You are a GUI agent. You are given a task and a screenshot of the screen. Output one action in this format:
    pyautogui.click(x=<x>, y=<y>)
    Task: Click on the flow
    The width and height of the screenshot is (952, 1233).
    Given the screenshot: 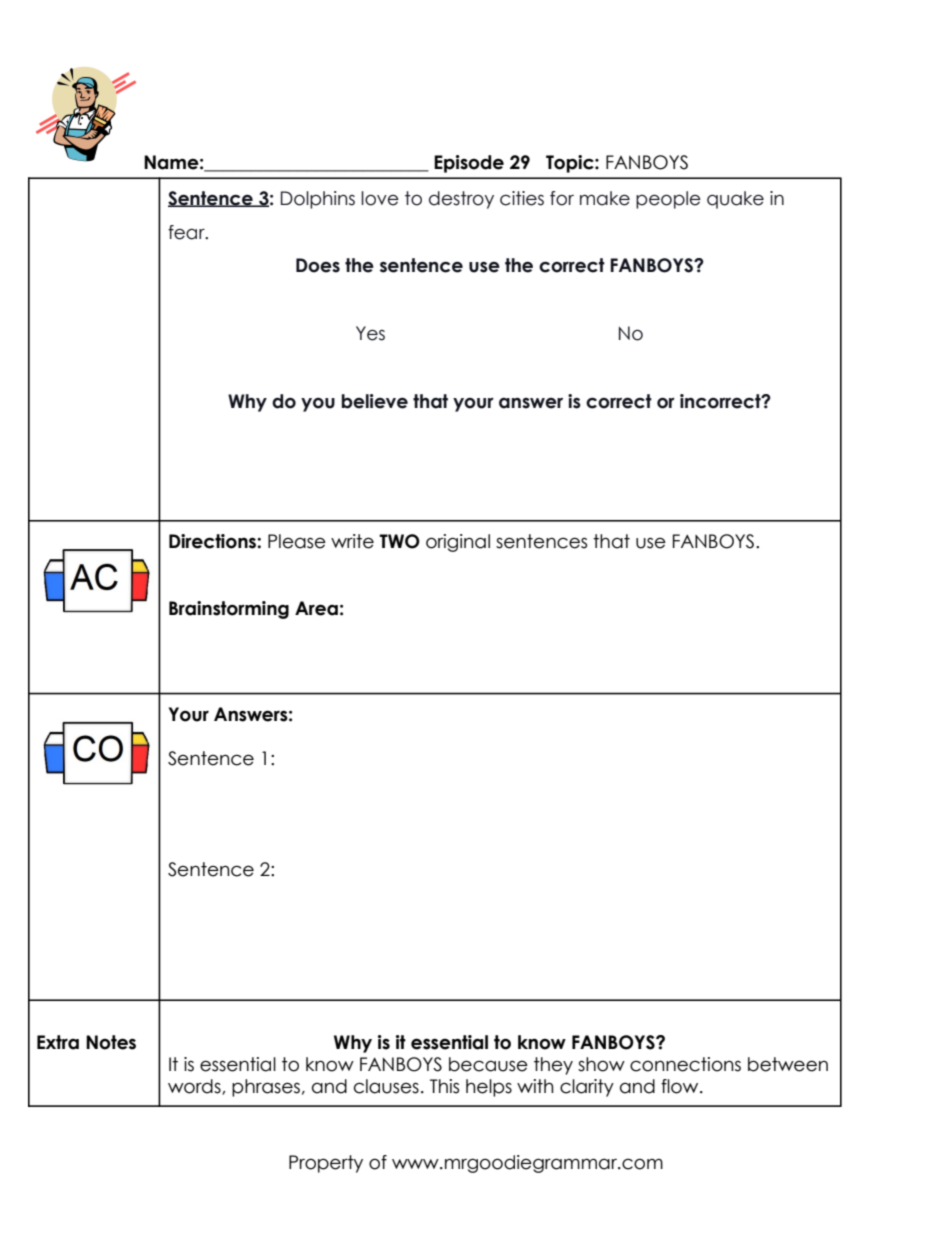 What is the action you would take?
    pyautogui.click(x=681, y=1086)
